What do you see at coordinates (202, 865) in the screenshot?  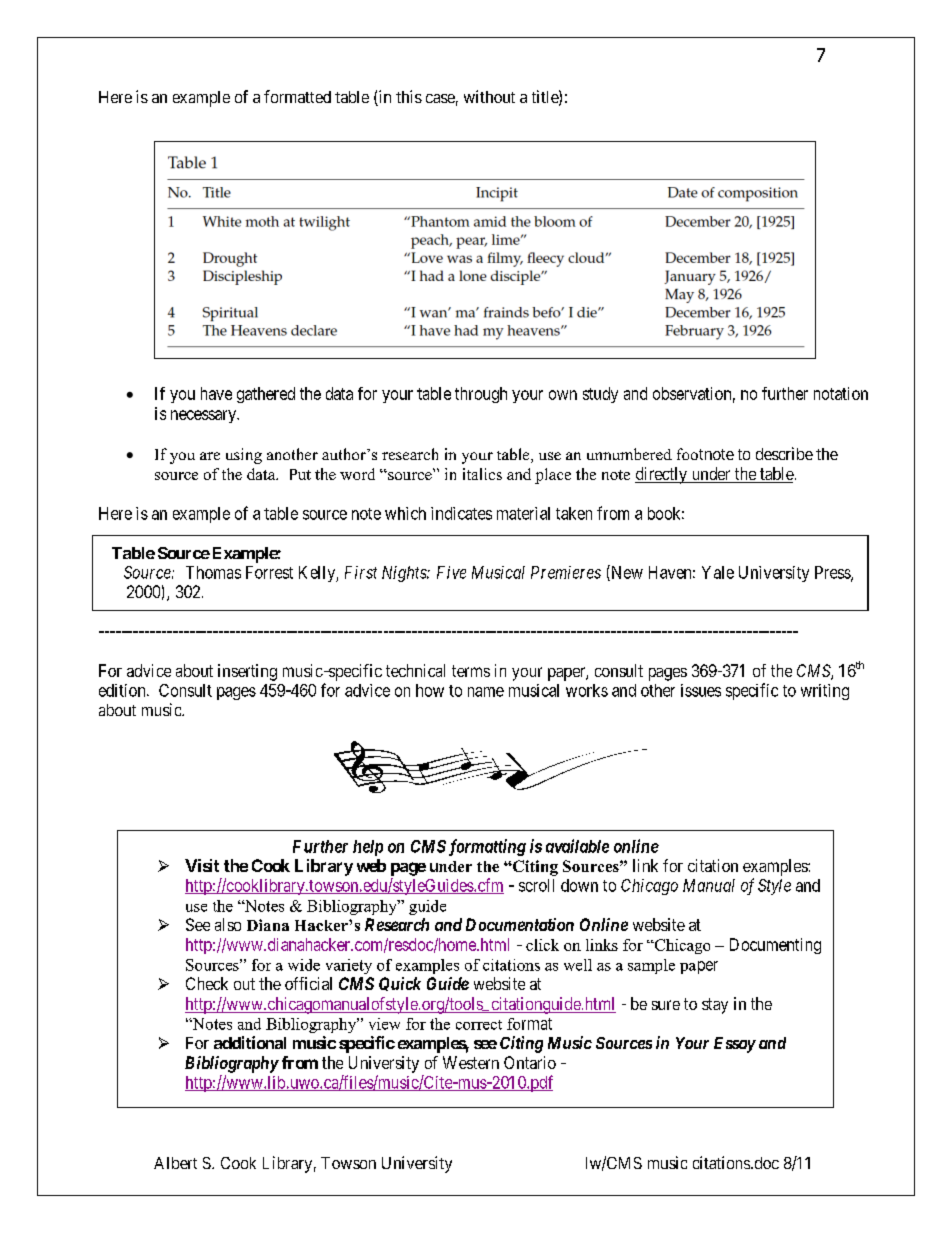 I see `Visit` at bounding box center [202, 865].
